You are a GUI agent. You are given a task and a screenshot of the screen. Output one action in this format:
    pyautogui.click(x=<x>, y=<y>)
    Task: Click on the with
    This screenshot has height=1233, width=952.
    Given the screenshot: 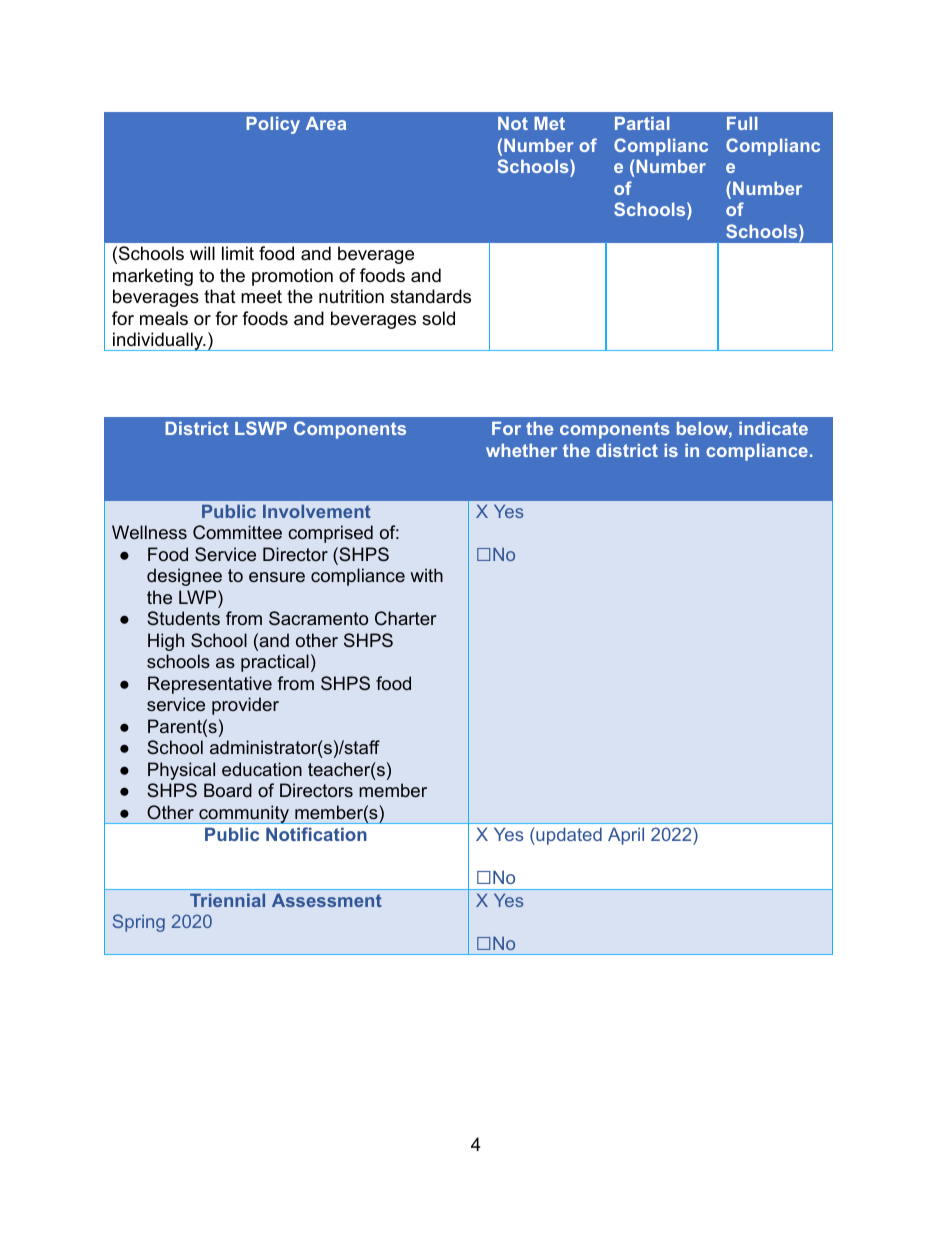 What is the action you would take?
    pyautogui.click(x=426, y=575)
